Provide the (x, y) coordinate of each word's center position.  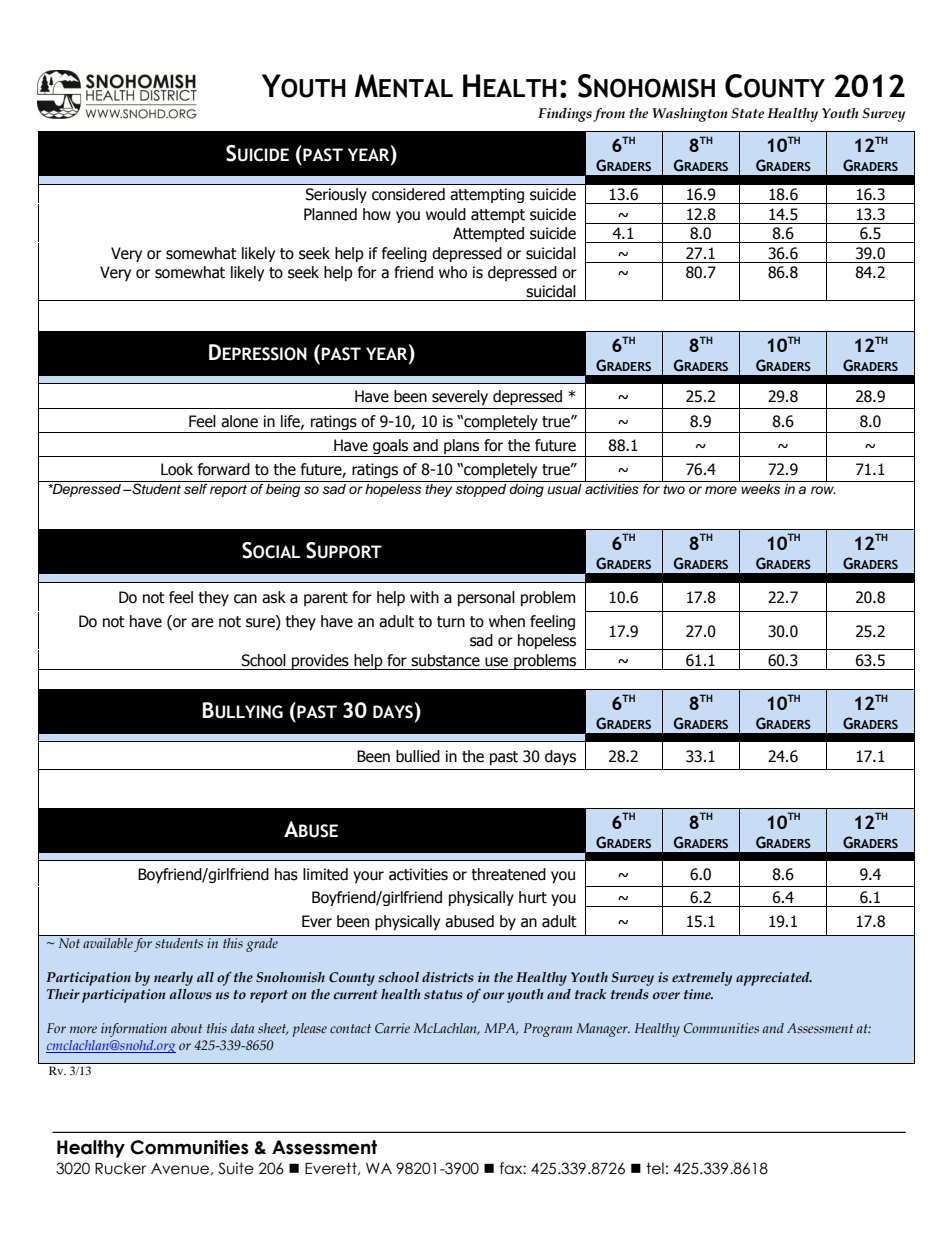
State (747, 113)
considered (408, 194)
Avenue (180, 1169)
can (245, 599)
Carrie (392, 1028)
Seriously (336, 195)
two (674, 489)
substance (445, 660)
